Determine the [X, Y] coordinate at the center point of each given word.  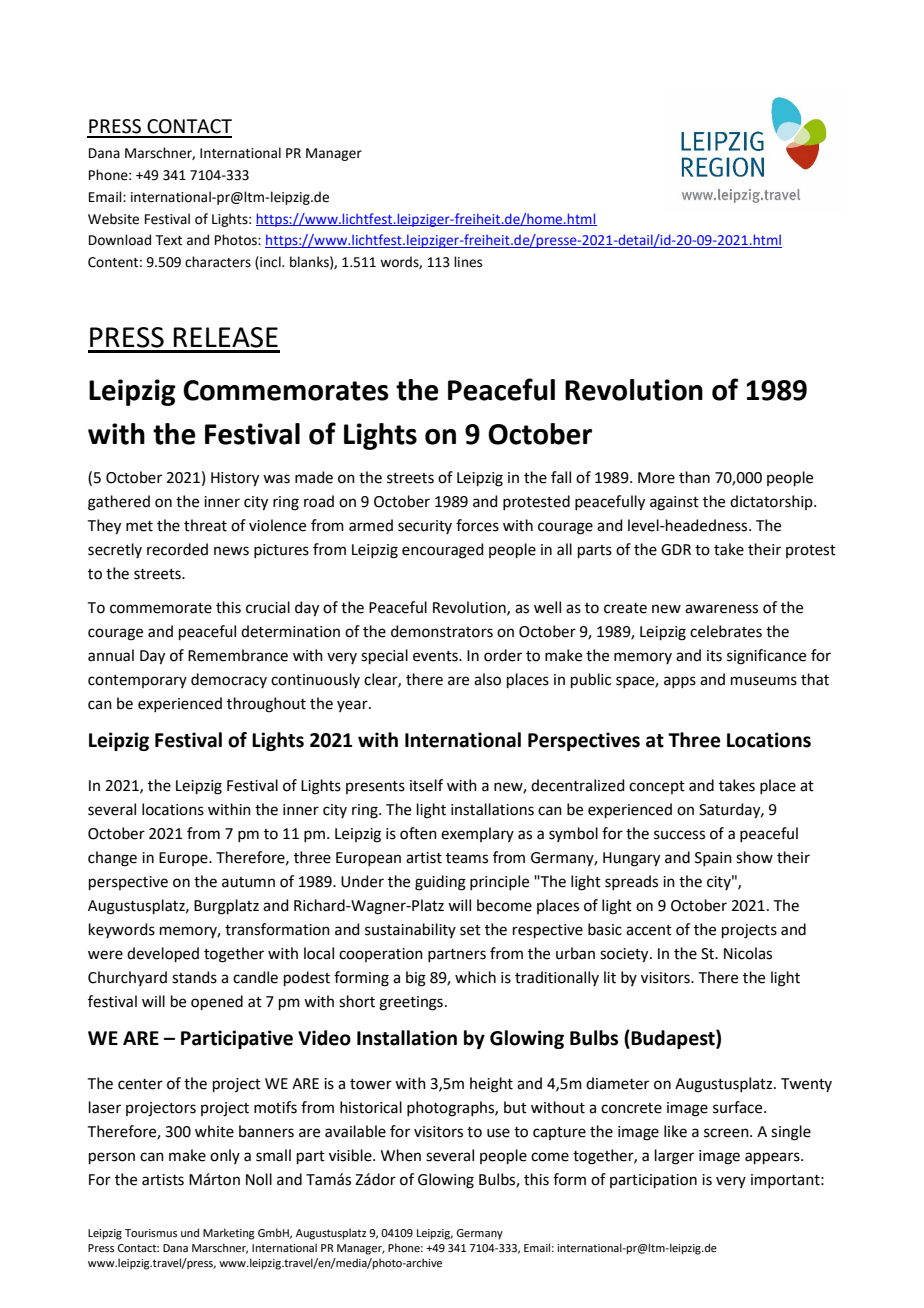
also [487, 679]
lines [468, 262]
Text [169, 240]
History [235, 479]
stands [194, 977]
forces [477, 525]
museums [764, 681]
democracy [229, 680]
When [401, 1155]
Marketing [229, 1234]
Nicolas [748, 953]
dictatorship [772, 502]
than [694, 477]
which [475, 977]
